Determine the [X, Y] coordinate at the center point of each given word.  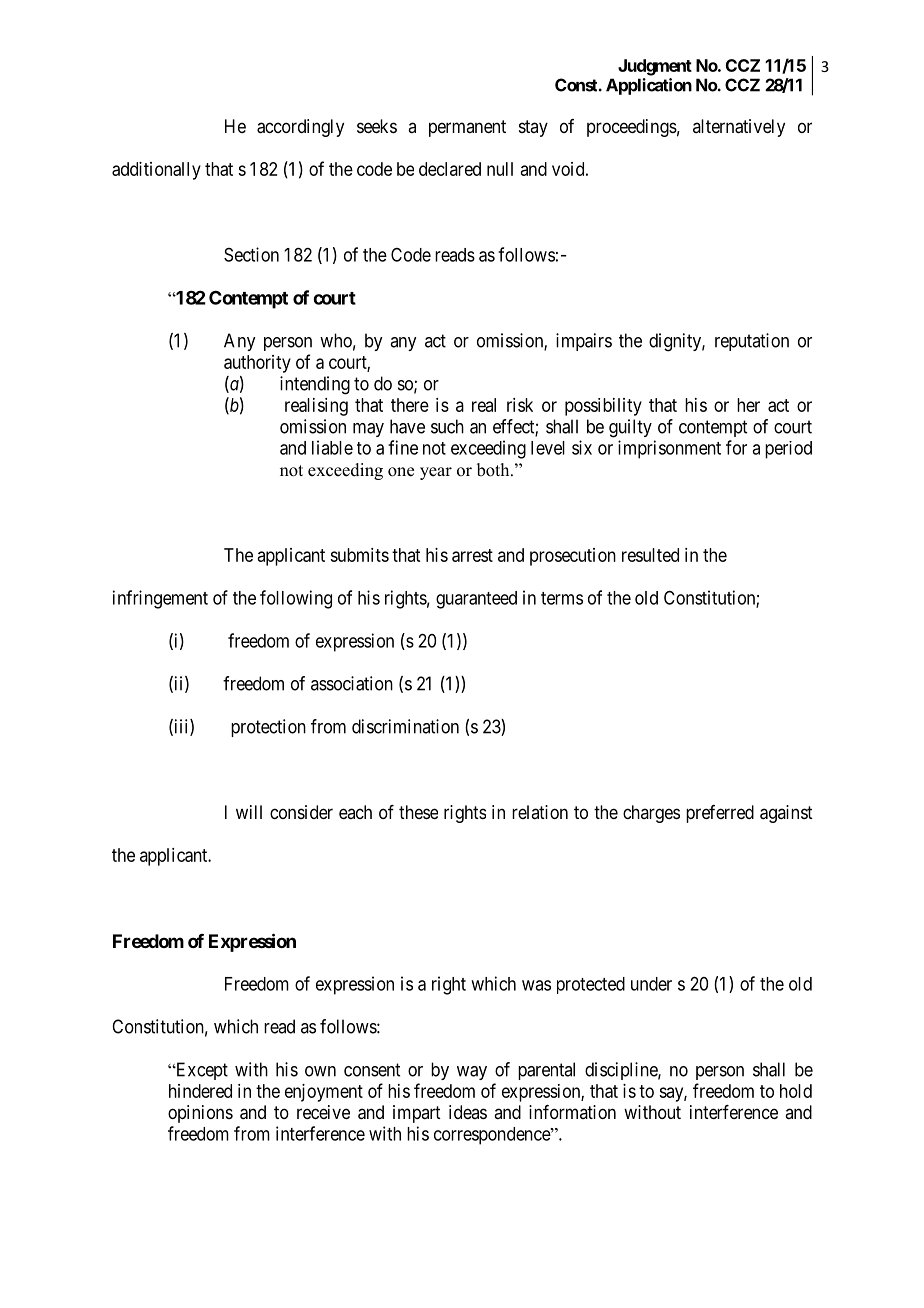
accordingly [300, 128]
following [296, 599]
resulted [650, 555]
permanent [467, 128]
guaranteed [476, 600]
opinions [200, 1114]
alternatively [739, 128]
